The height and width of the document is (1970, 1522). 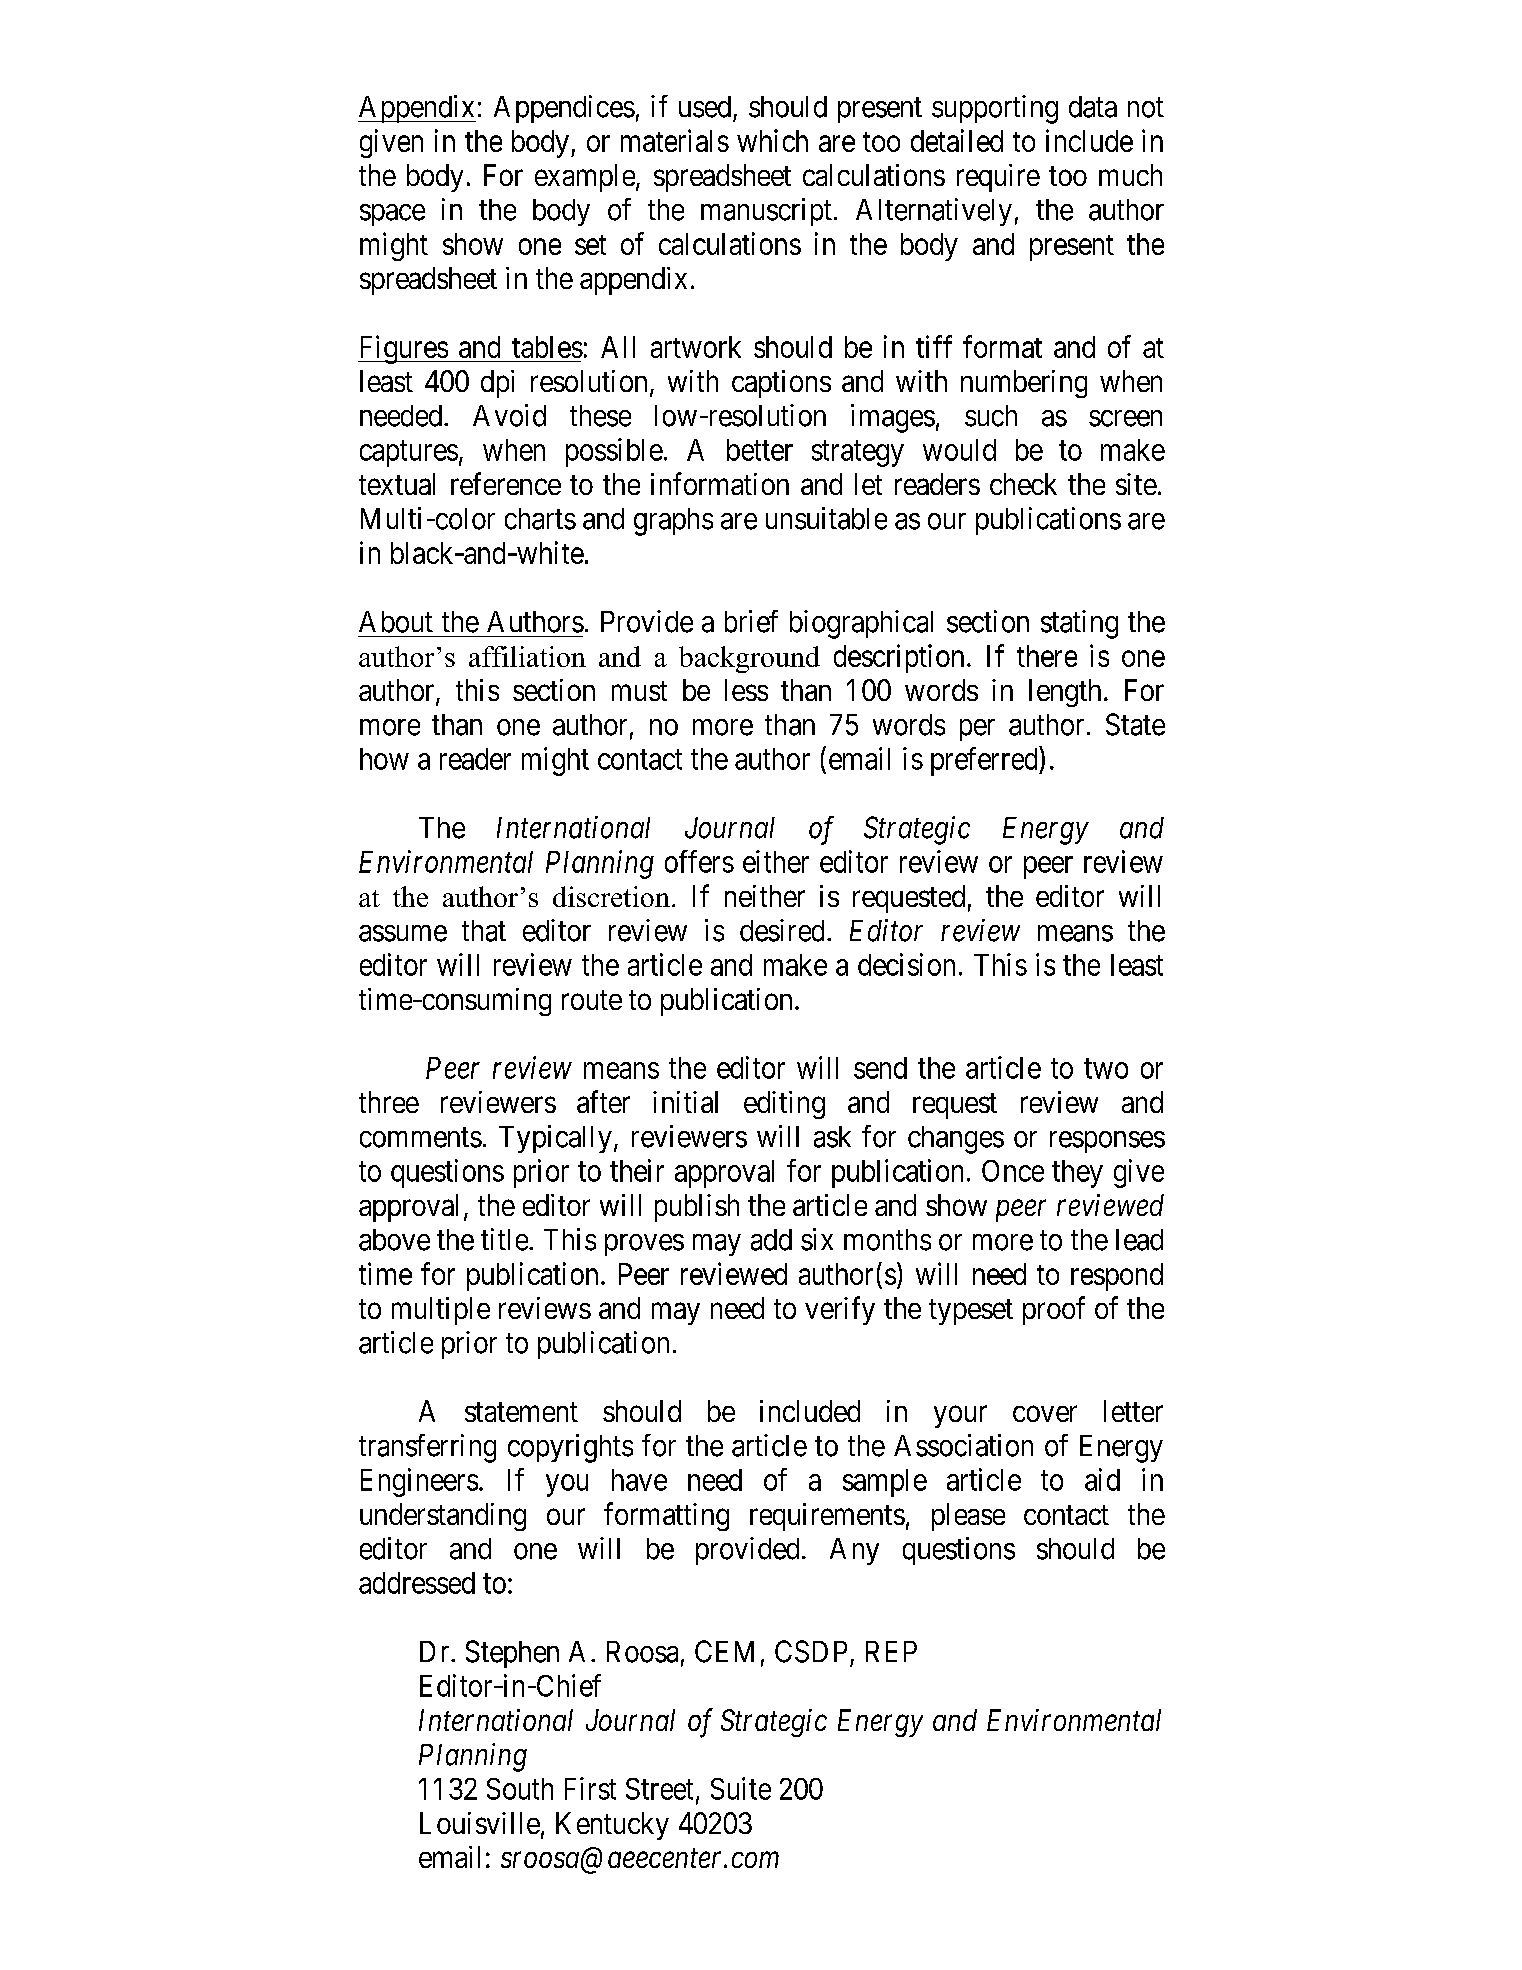 I want to click on South, so click(x=520, y=1789).
